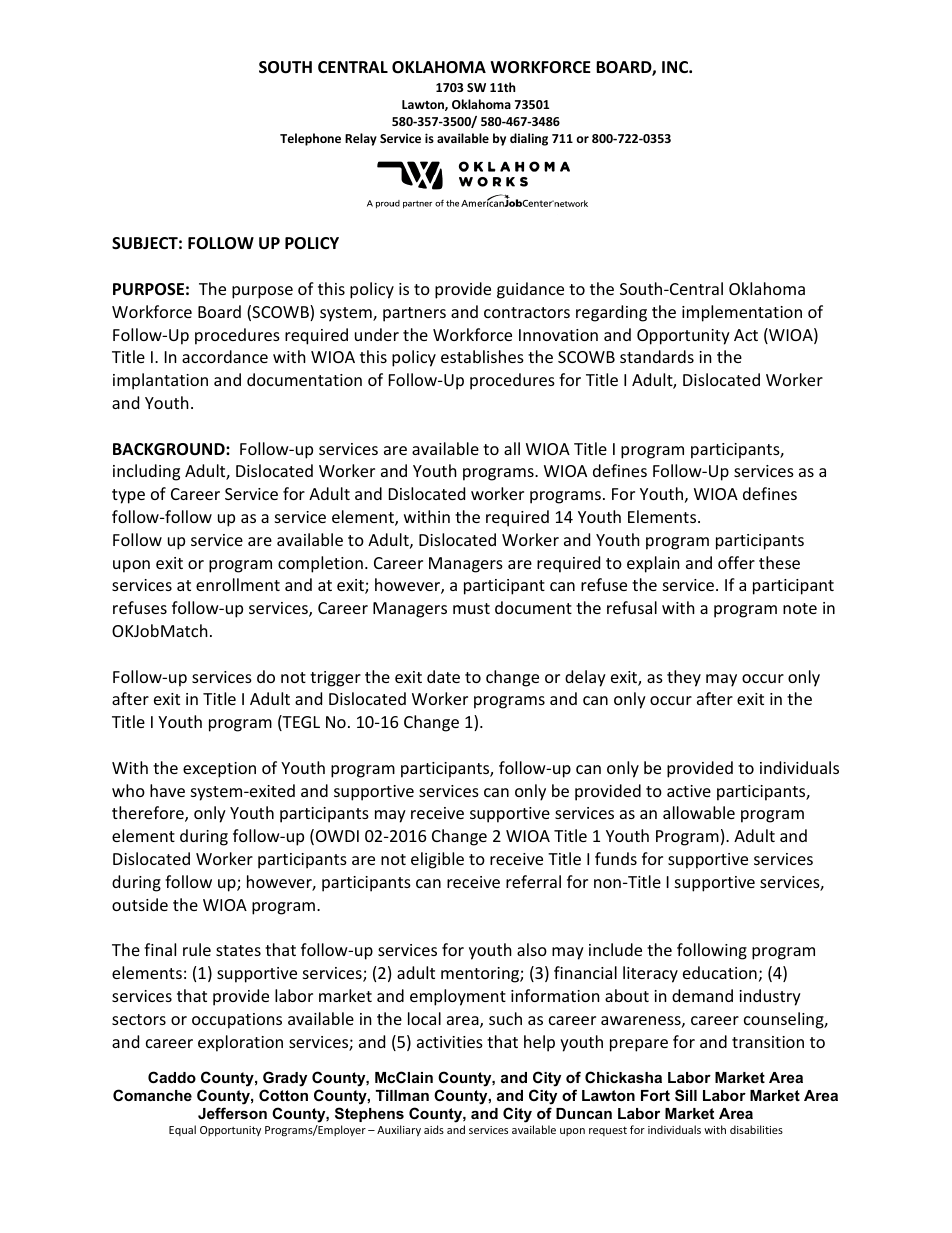  I want to click on they, so click(684, 678).
